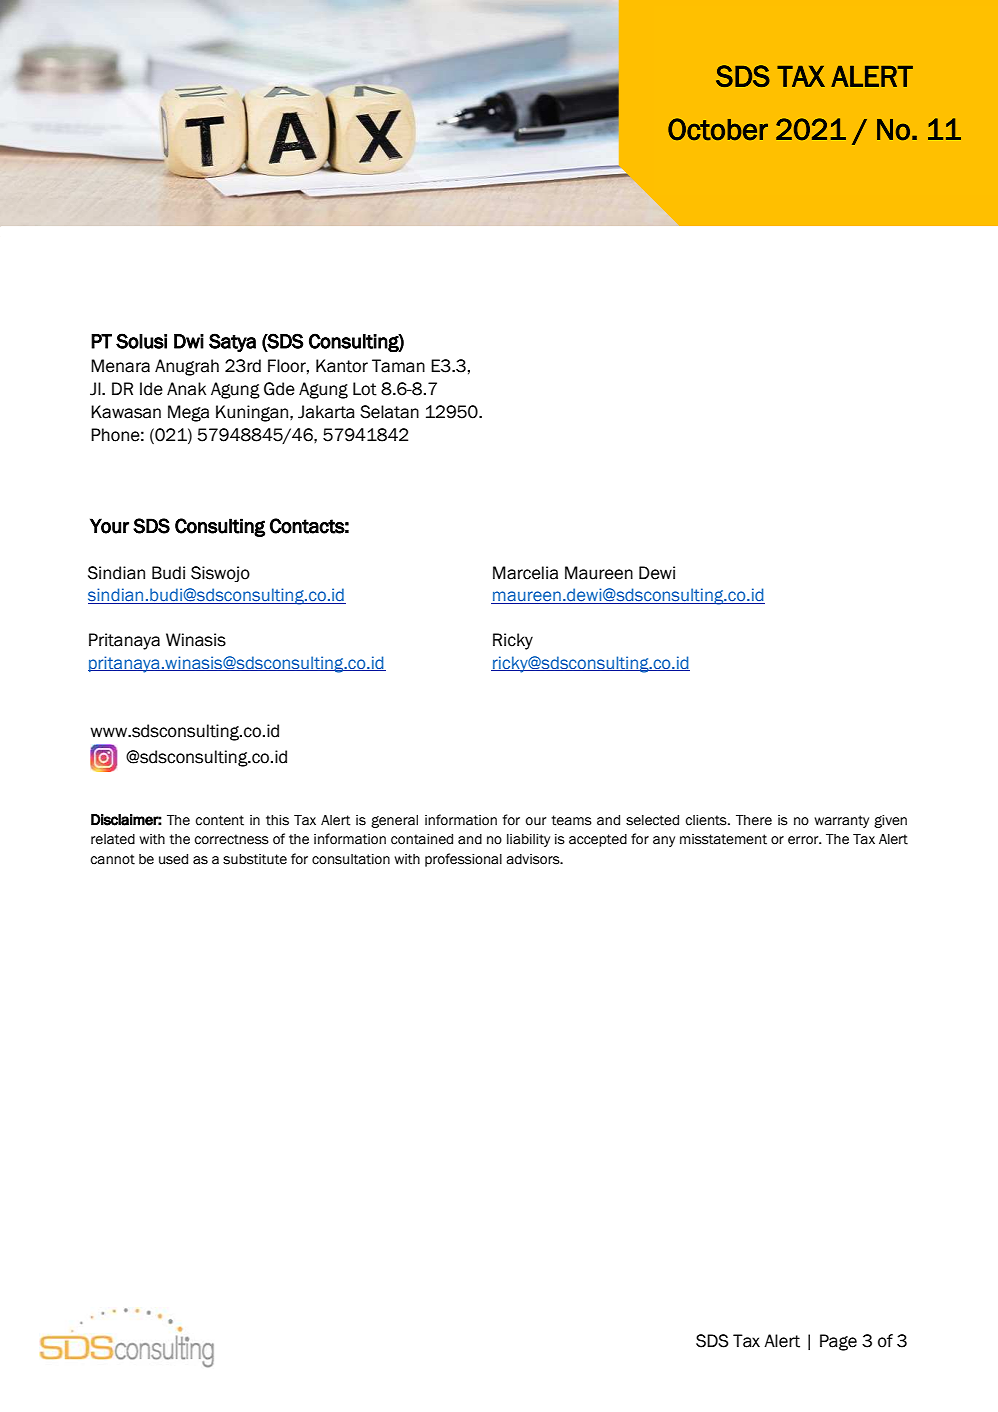  What do you see at coordinates (186, 389) in the document?
I see `Anak` at bounding box center [186, 389].
